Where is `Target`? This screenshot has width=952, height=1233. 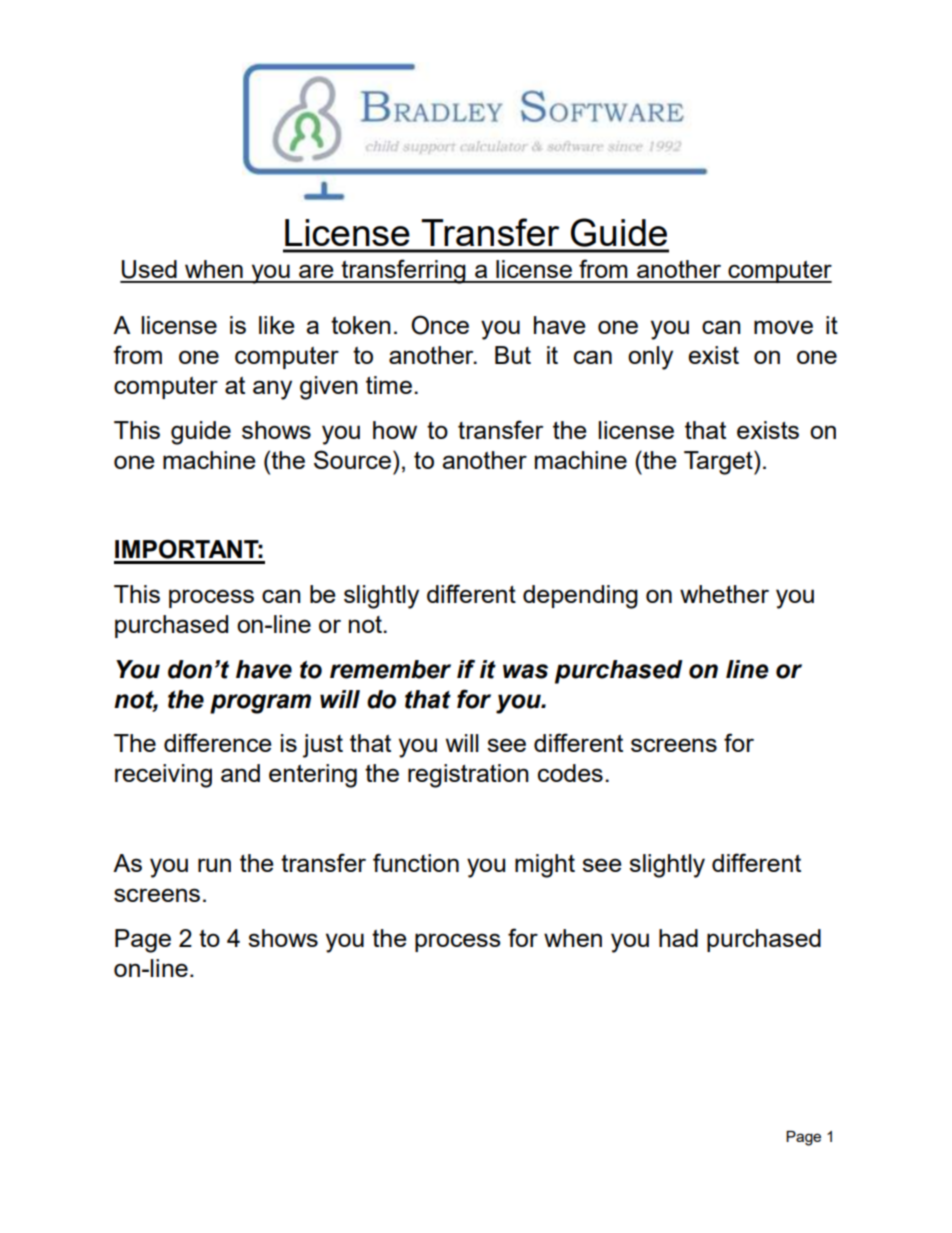 Target is located at coordinates (719, 462).
